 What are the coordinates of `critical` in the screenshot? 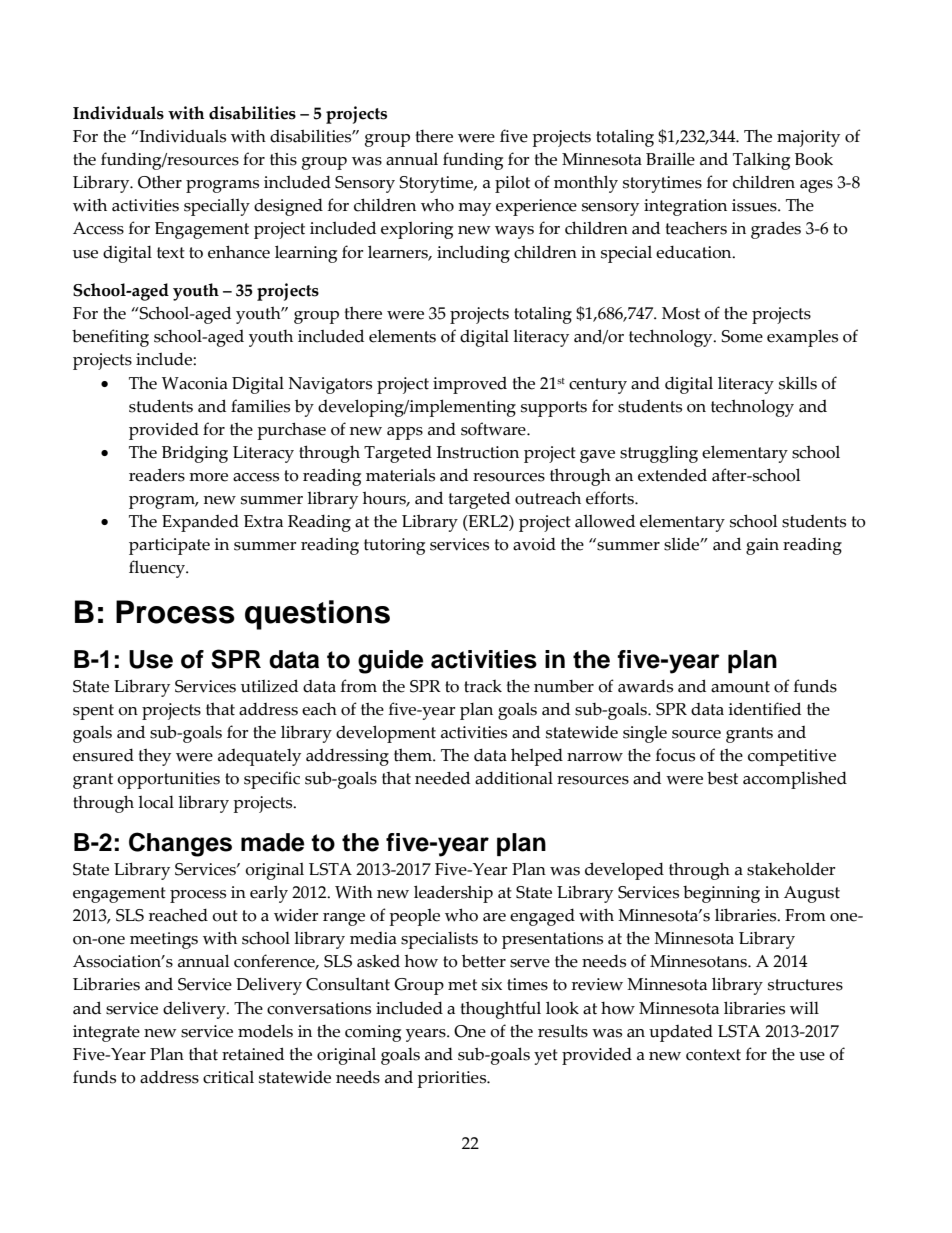 It's located at (228, 1077).
